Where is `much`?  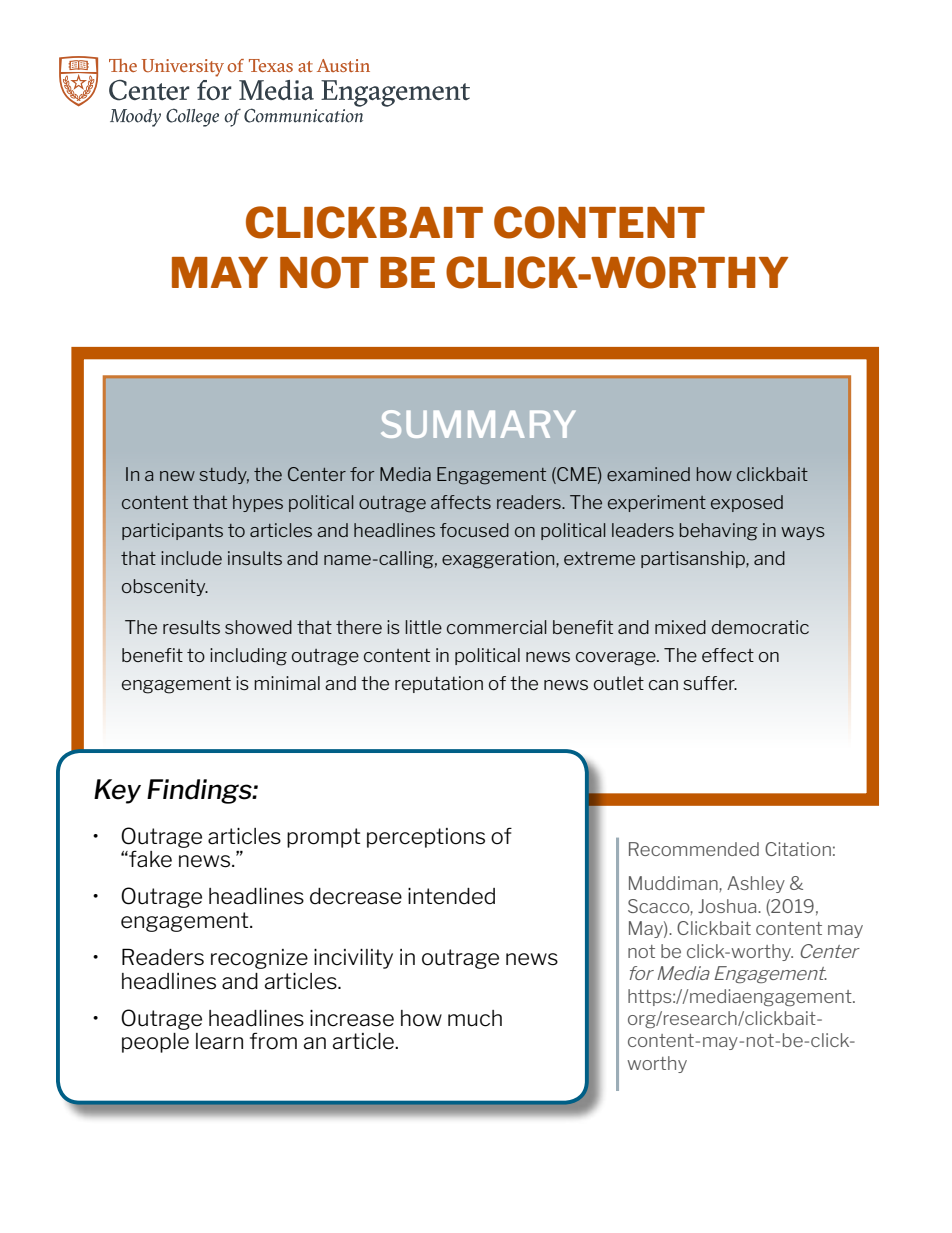
much is located at coordinates (475, 1018).
